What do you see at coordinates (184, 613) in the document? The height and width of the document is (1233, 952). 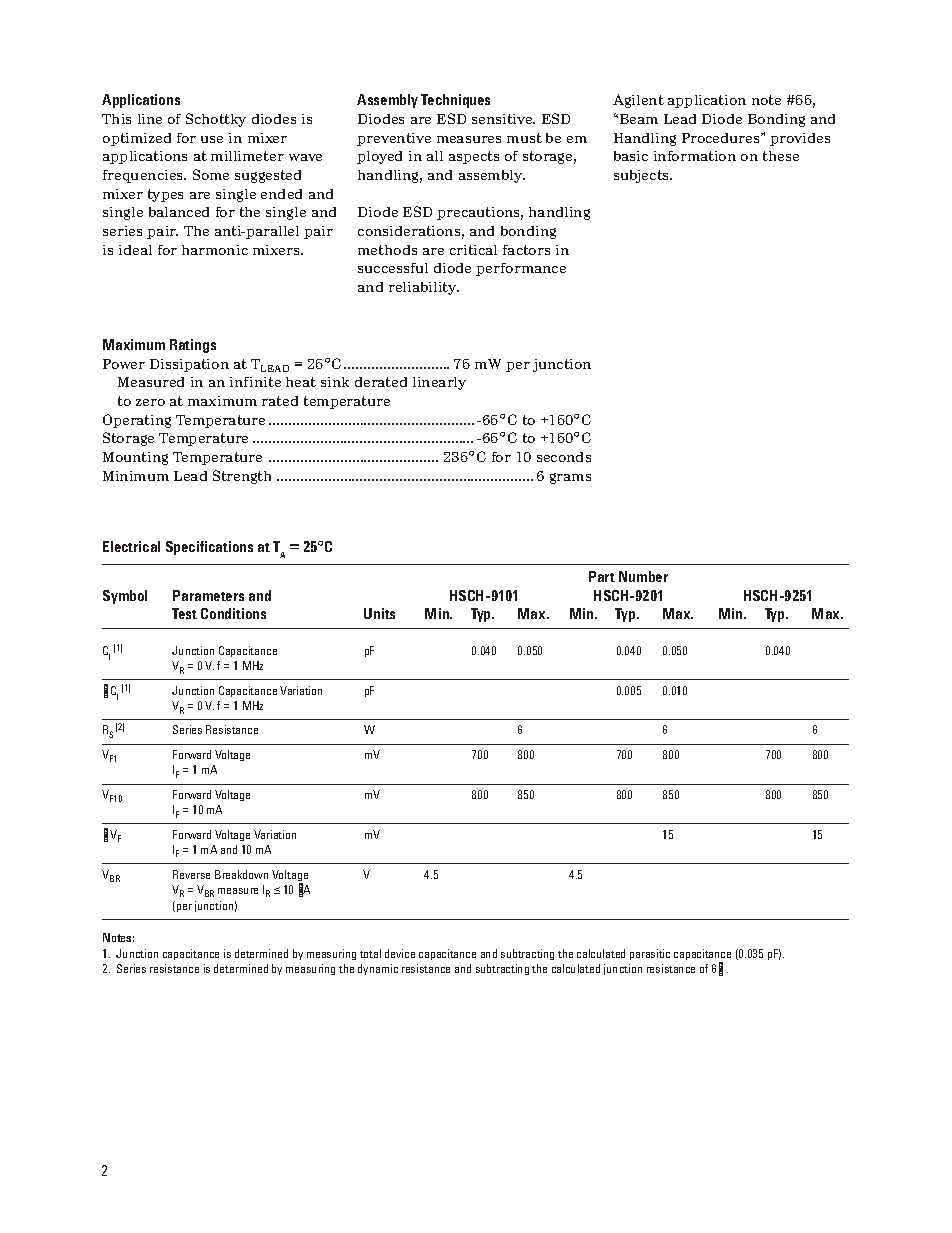 I see `Test` at bounding box center [184, 613].
